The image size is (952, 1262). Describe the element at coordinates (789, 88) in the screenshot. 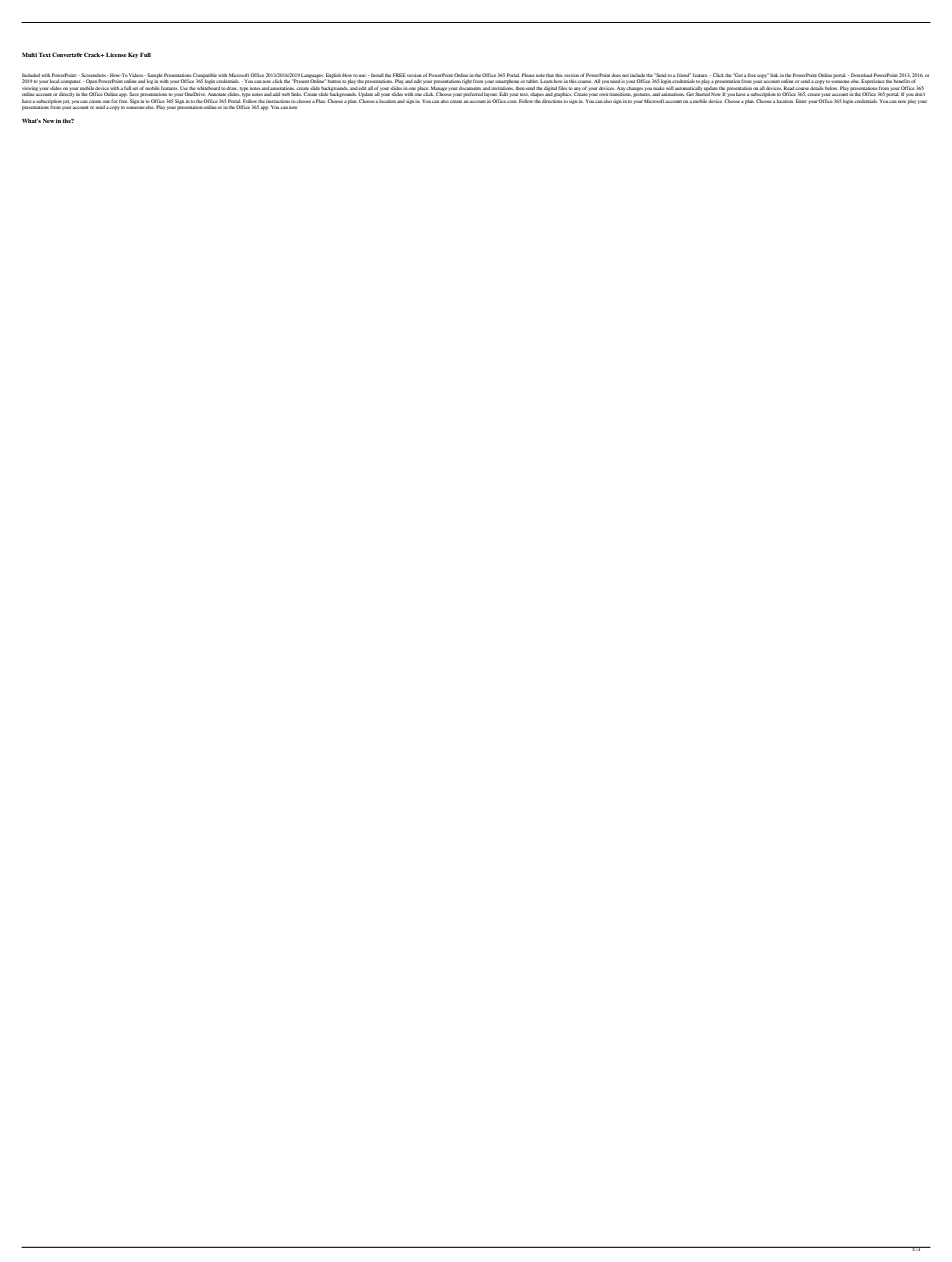

I see `Read` at that location.
